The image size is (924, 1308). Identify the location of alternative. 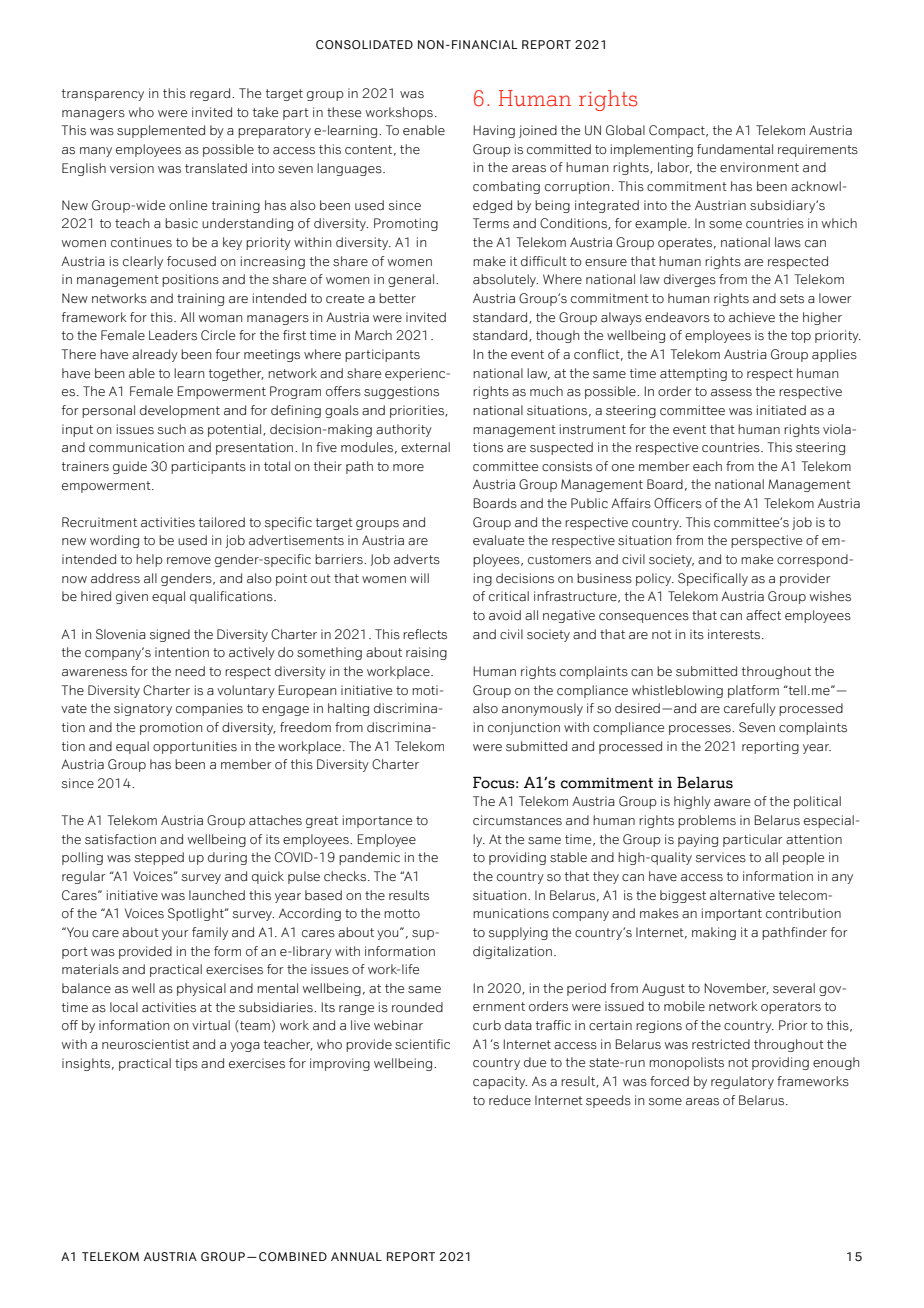
(742, 895).
